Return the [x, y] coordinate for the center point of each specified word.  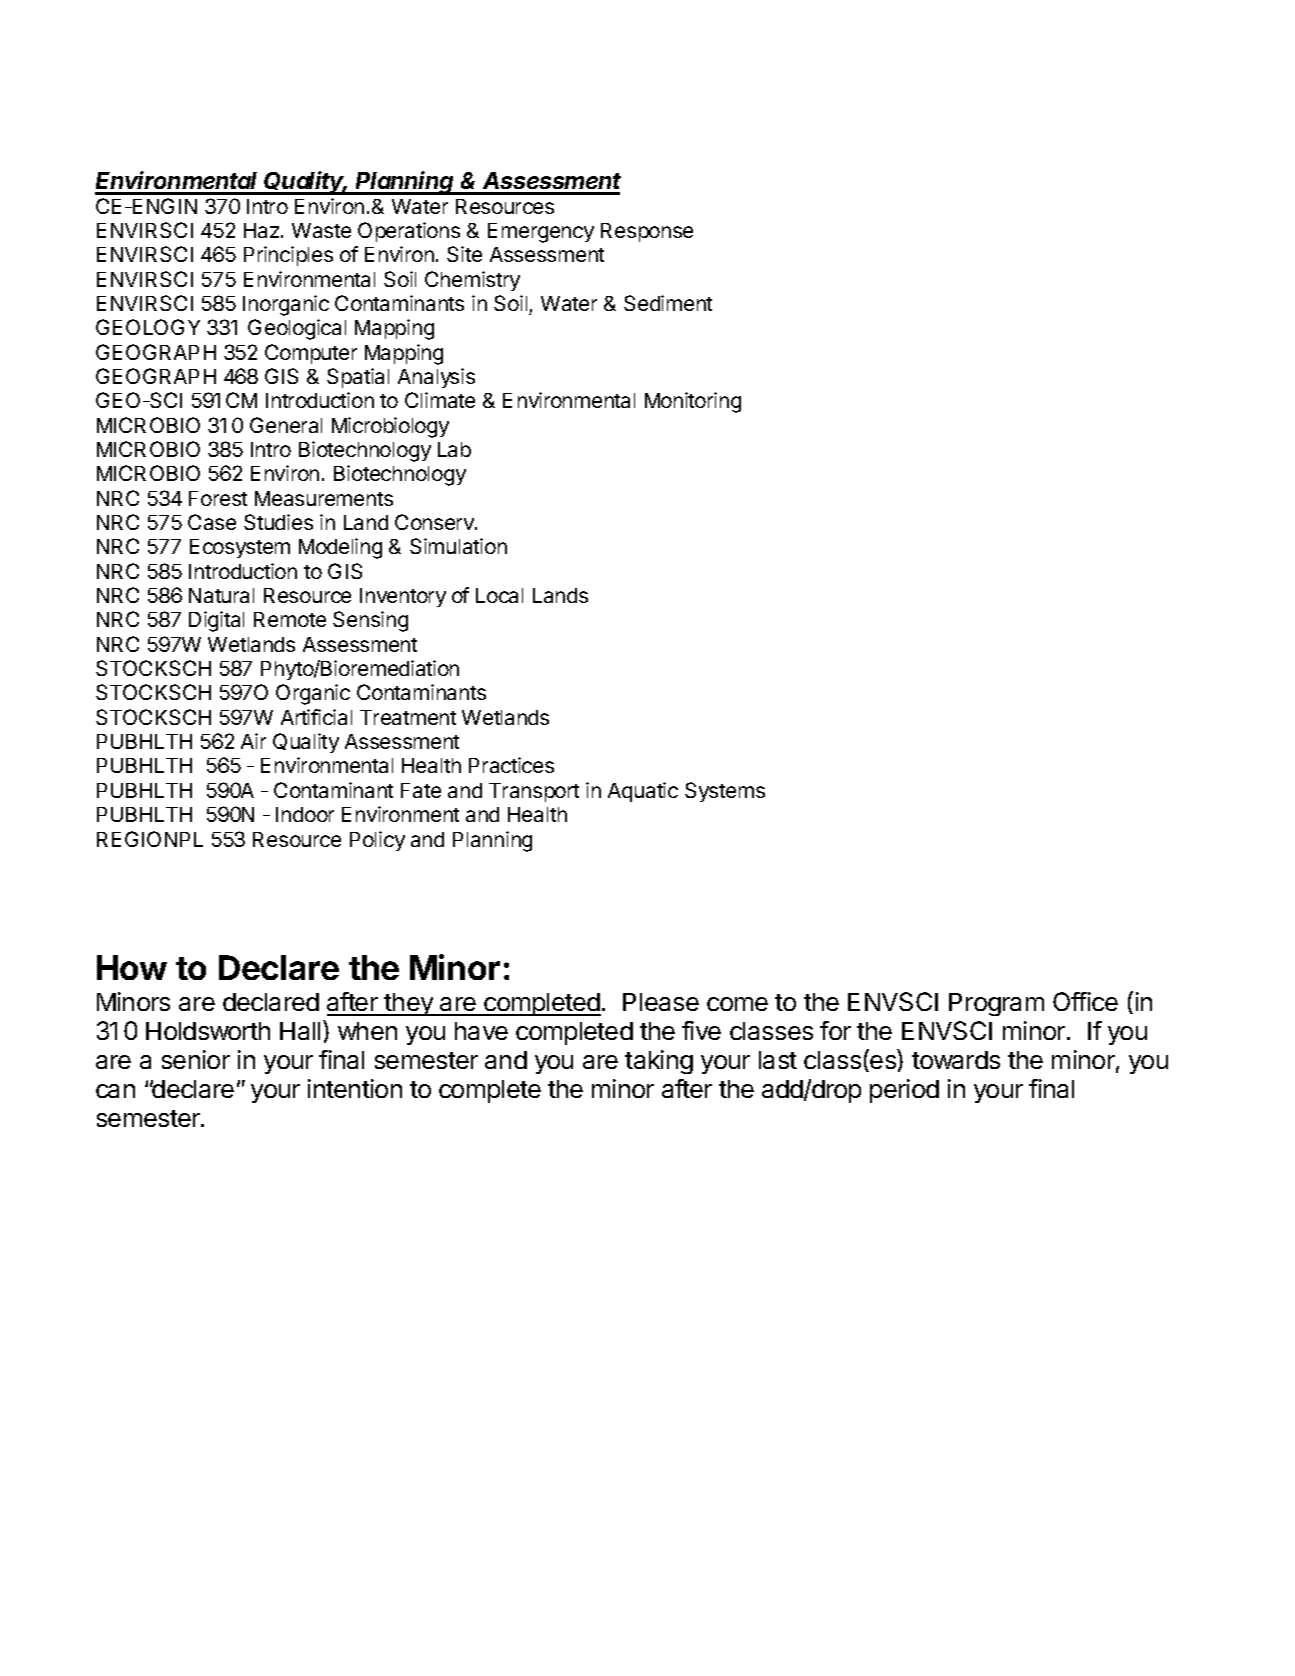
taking [659, 1062]
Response [647, 232]
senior [196, 1059]
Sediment [668, 303]
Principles [288, 256]
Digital [216, 621]
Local [499, 595]
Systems [725, 792]
